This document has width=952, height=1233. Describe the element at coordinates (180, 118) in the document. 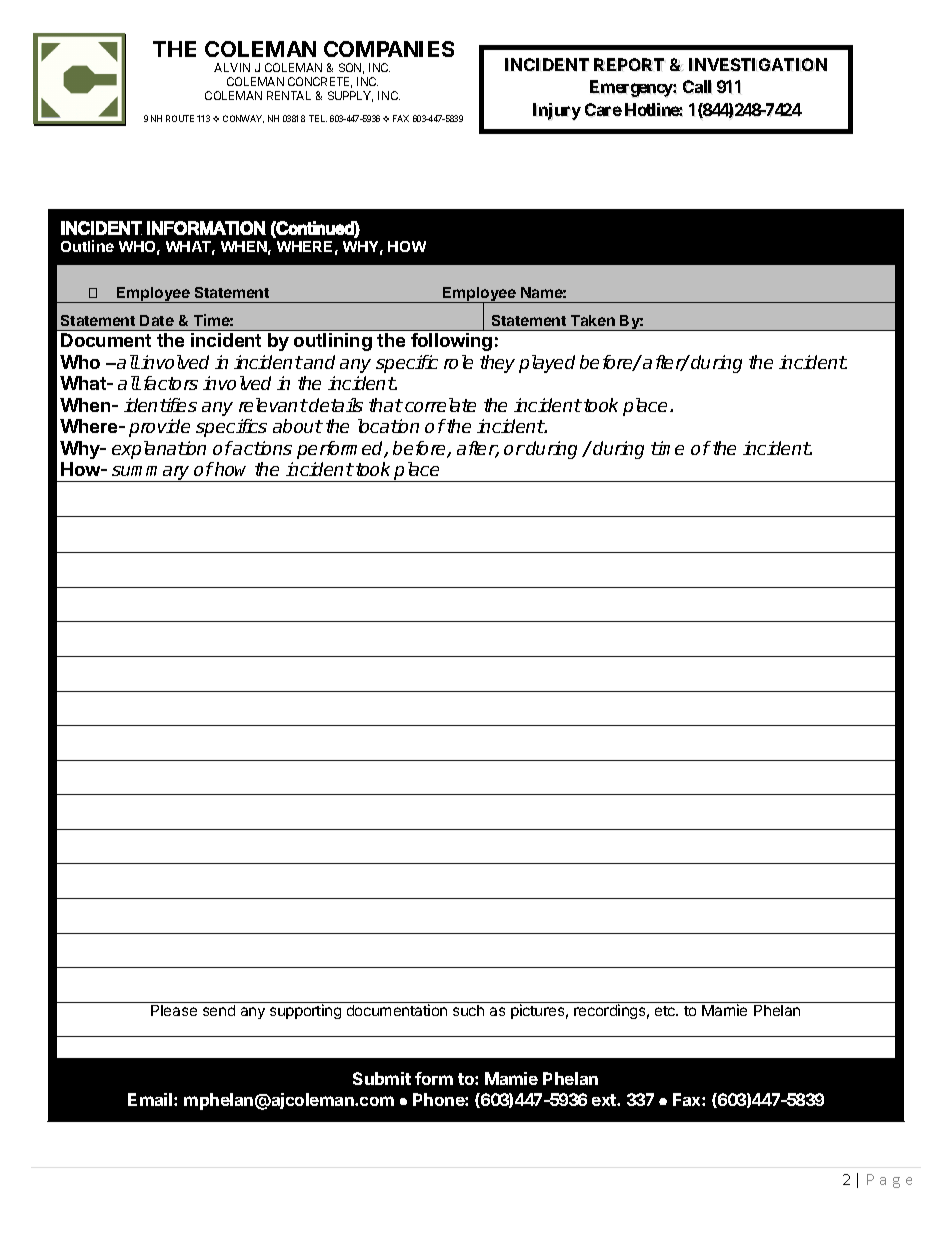

I see `ROUTE` at that location.
